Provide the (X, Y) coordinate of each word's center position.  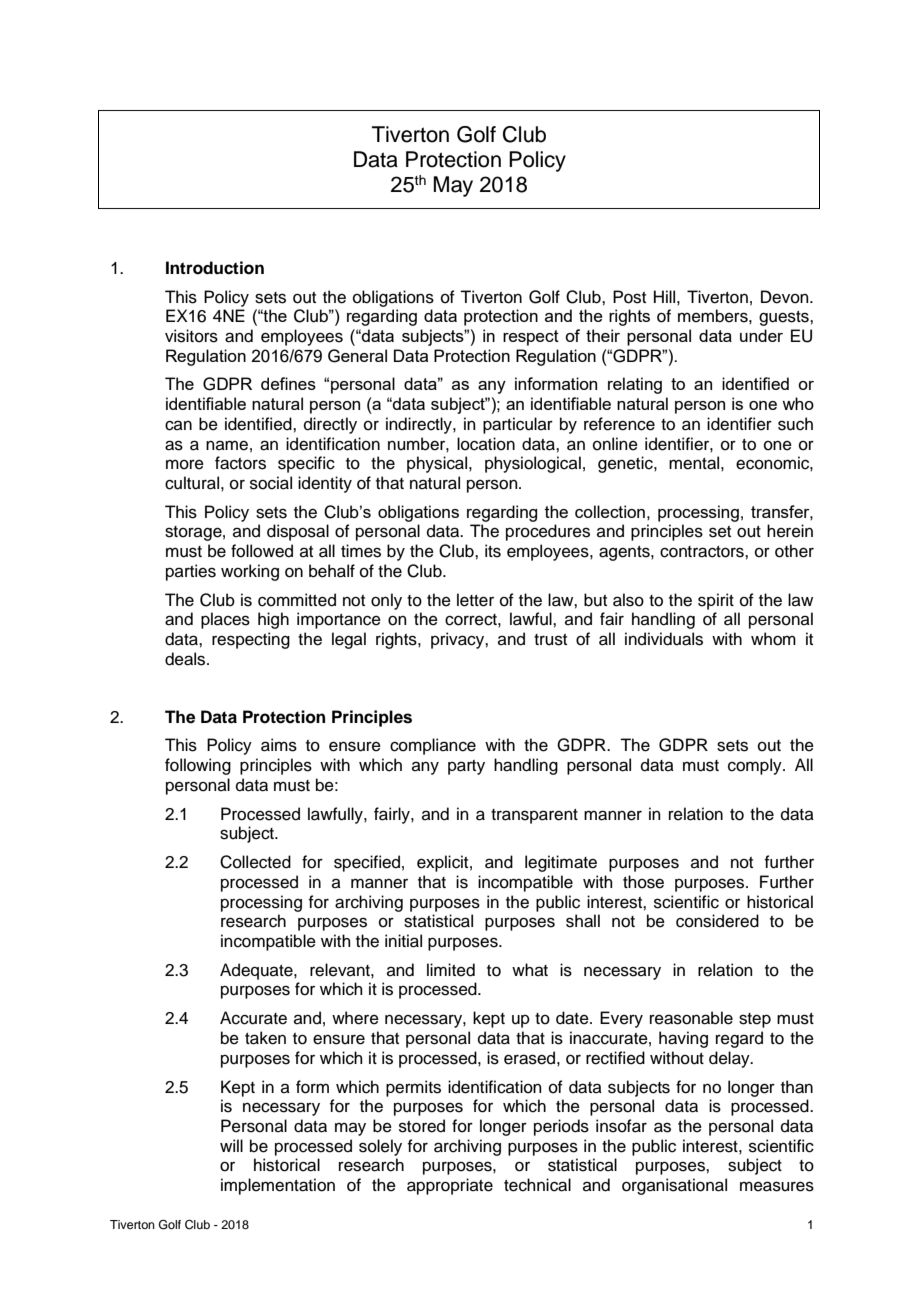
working (250, 572)
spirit (716, 601)
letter (475, 600)
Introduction (215, 268)
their (603, 335)
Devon (786, 297)
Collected (255, 862)
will (231, 1145)
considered (717, 921)
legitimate (561, 863)
